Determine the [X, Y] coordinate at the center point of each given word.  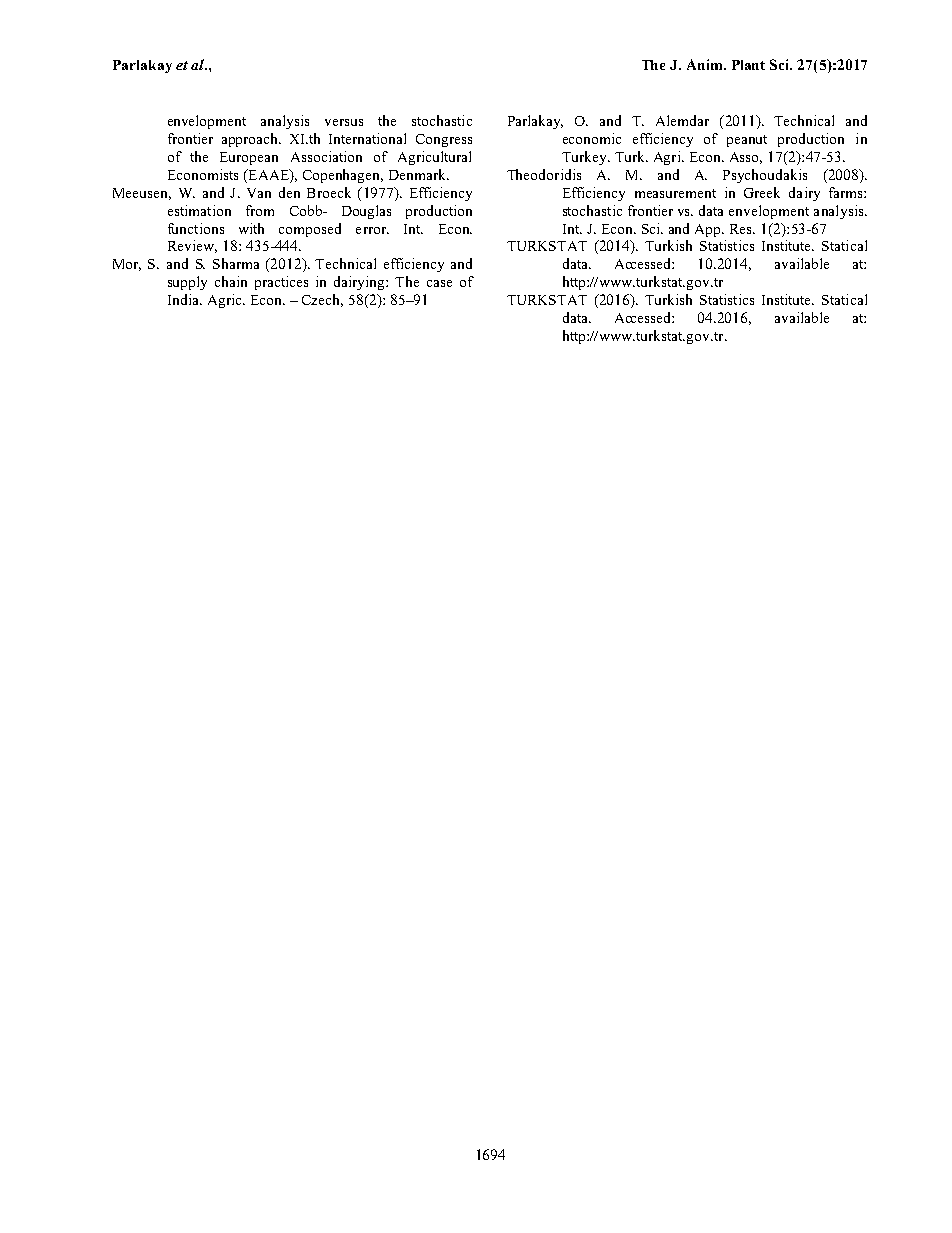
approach [251, 140]
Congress [444, 140]
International [367, 138]
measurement [675, 193]
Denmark [419, 174]
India [184, 299]
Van [259, 193]
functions [196, 228]
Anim [706, 64]
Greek [762, 192]
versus [344, 122]
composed [310, 230]
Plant [748, 65]
